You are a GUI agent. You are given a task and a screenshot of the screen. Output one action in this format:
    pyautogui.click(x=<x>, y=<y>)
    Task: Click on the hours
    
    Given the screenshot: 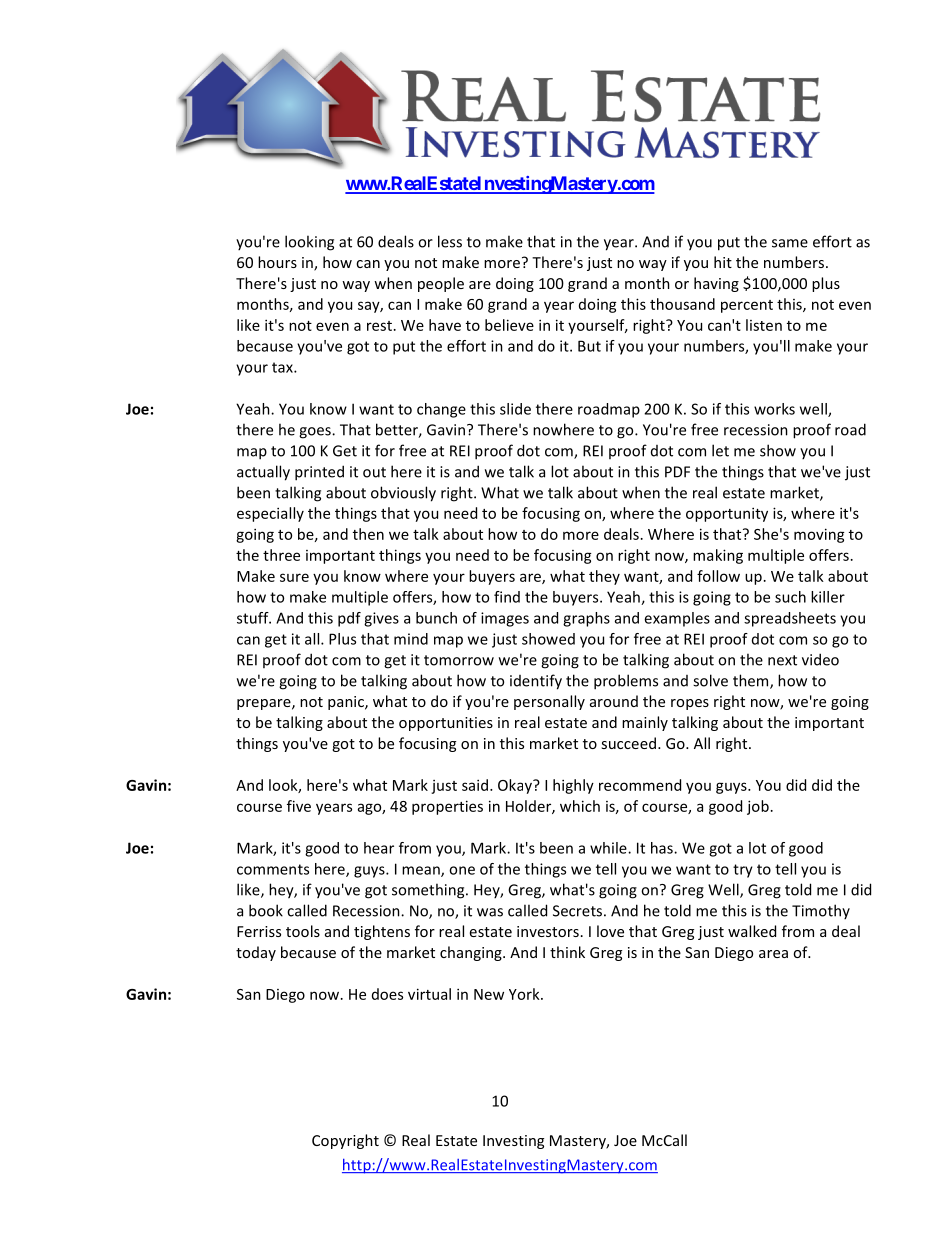 What is the action you would take?
    pyautogui.click(x=277, y=262)
